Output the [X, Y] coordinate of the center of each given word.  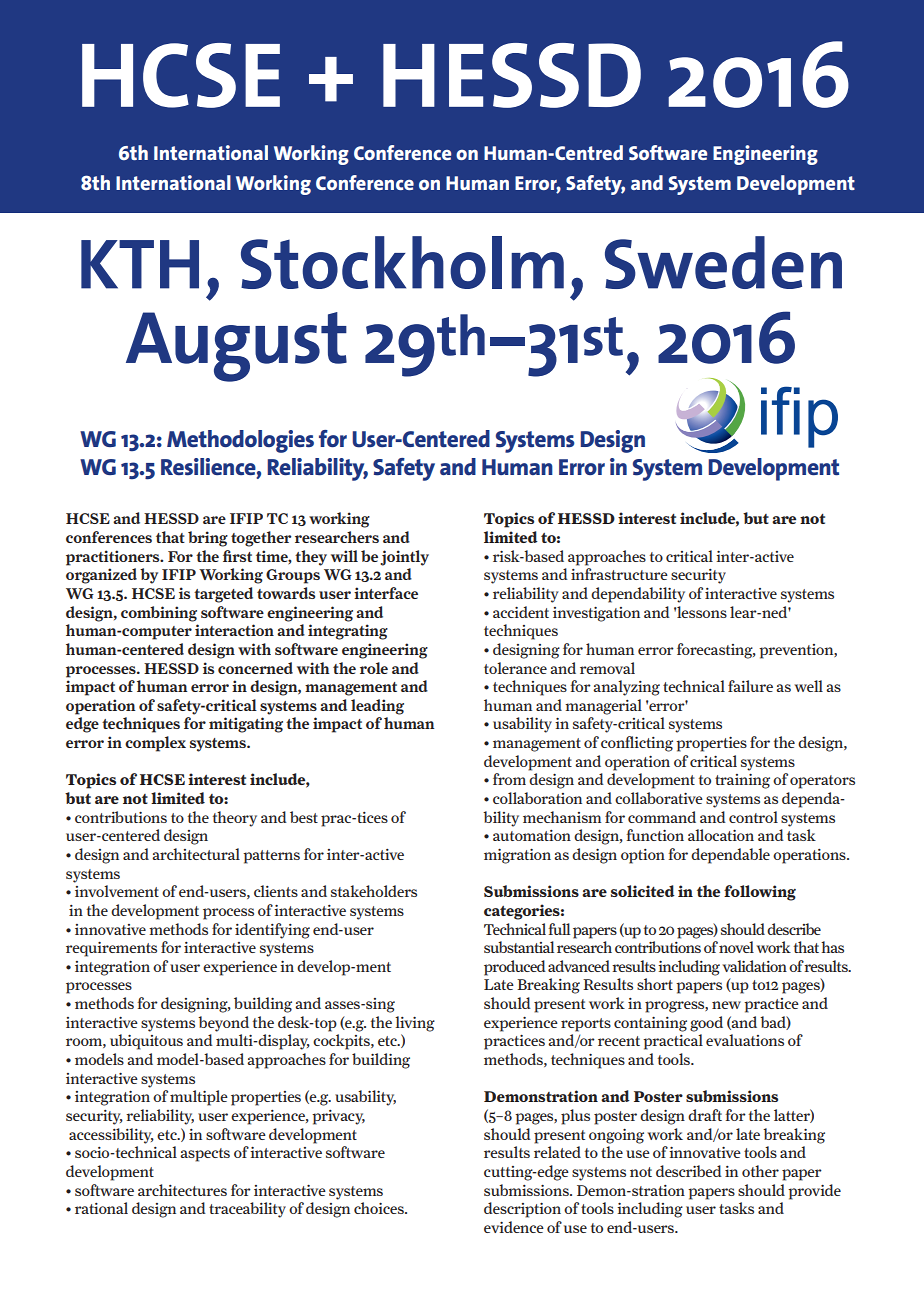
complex [155, 744]
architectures [182, 1190]
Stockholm [402, 262]
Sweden [723, 262]
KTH [140, 264]
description [522, 1210]
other [760, 1171]
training [742, 781]
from [509, 779]
